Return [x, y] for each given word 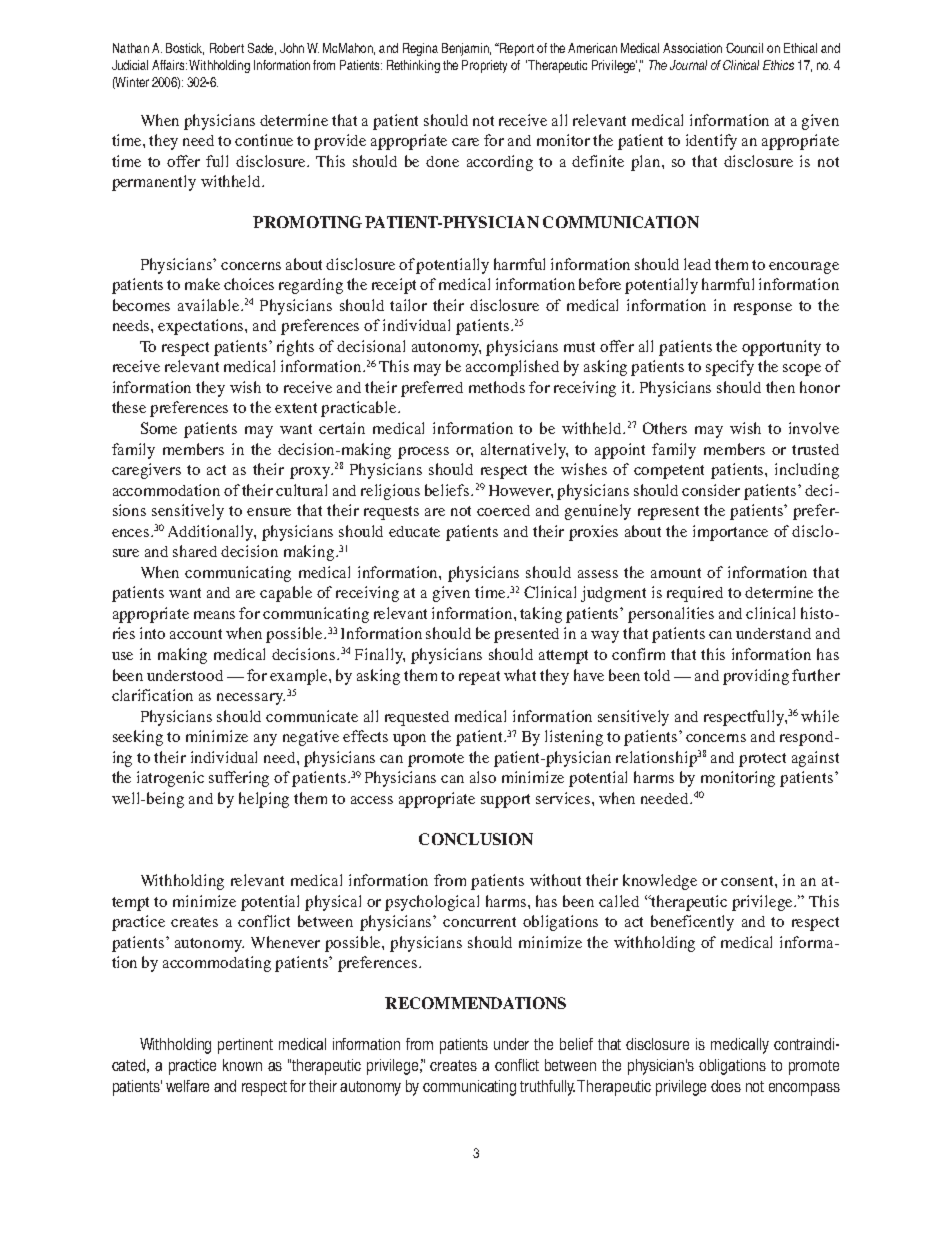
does [726, 1086]
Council [744, 48]
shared [195, 551]
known [242, 1065]
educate [414, 531]
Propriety [484, 66]
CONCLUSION [476, 839]
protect [762, 760]
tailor [408, 305]
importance [730, 533]
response [763, 309]
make [202, 284]
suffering [239, 779]
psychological [432, 903]
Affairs [169, 65]
